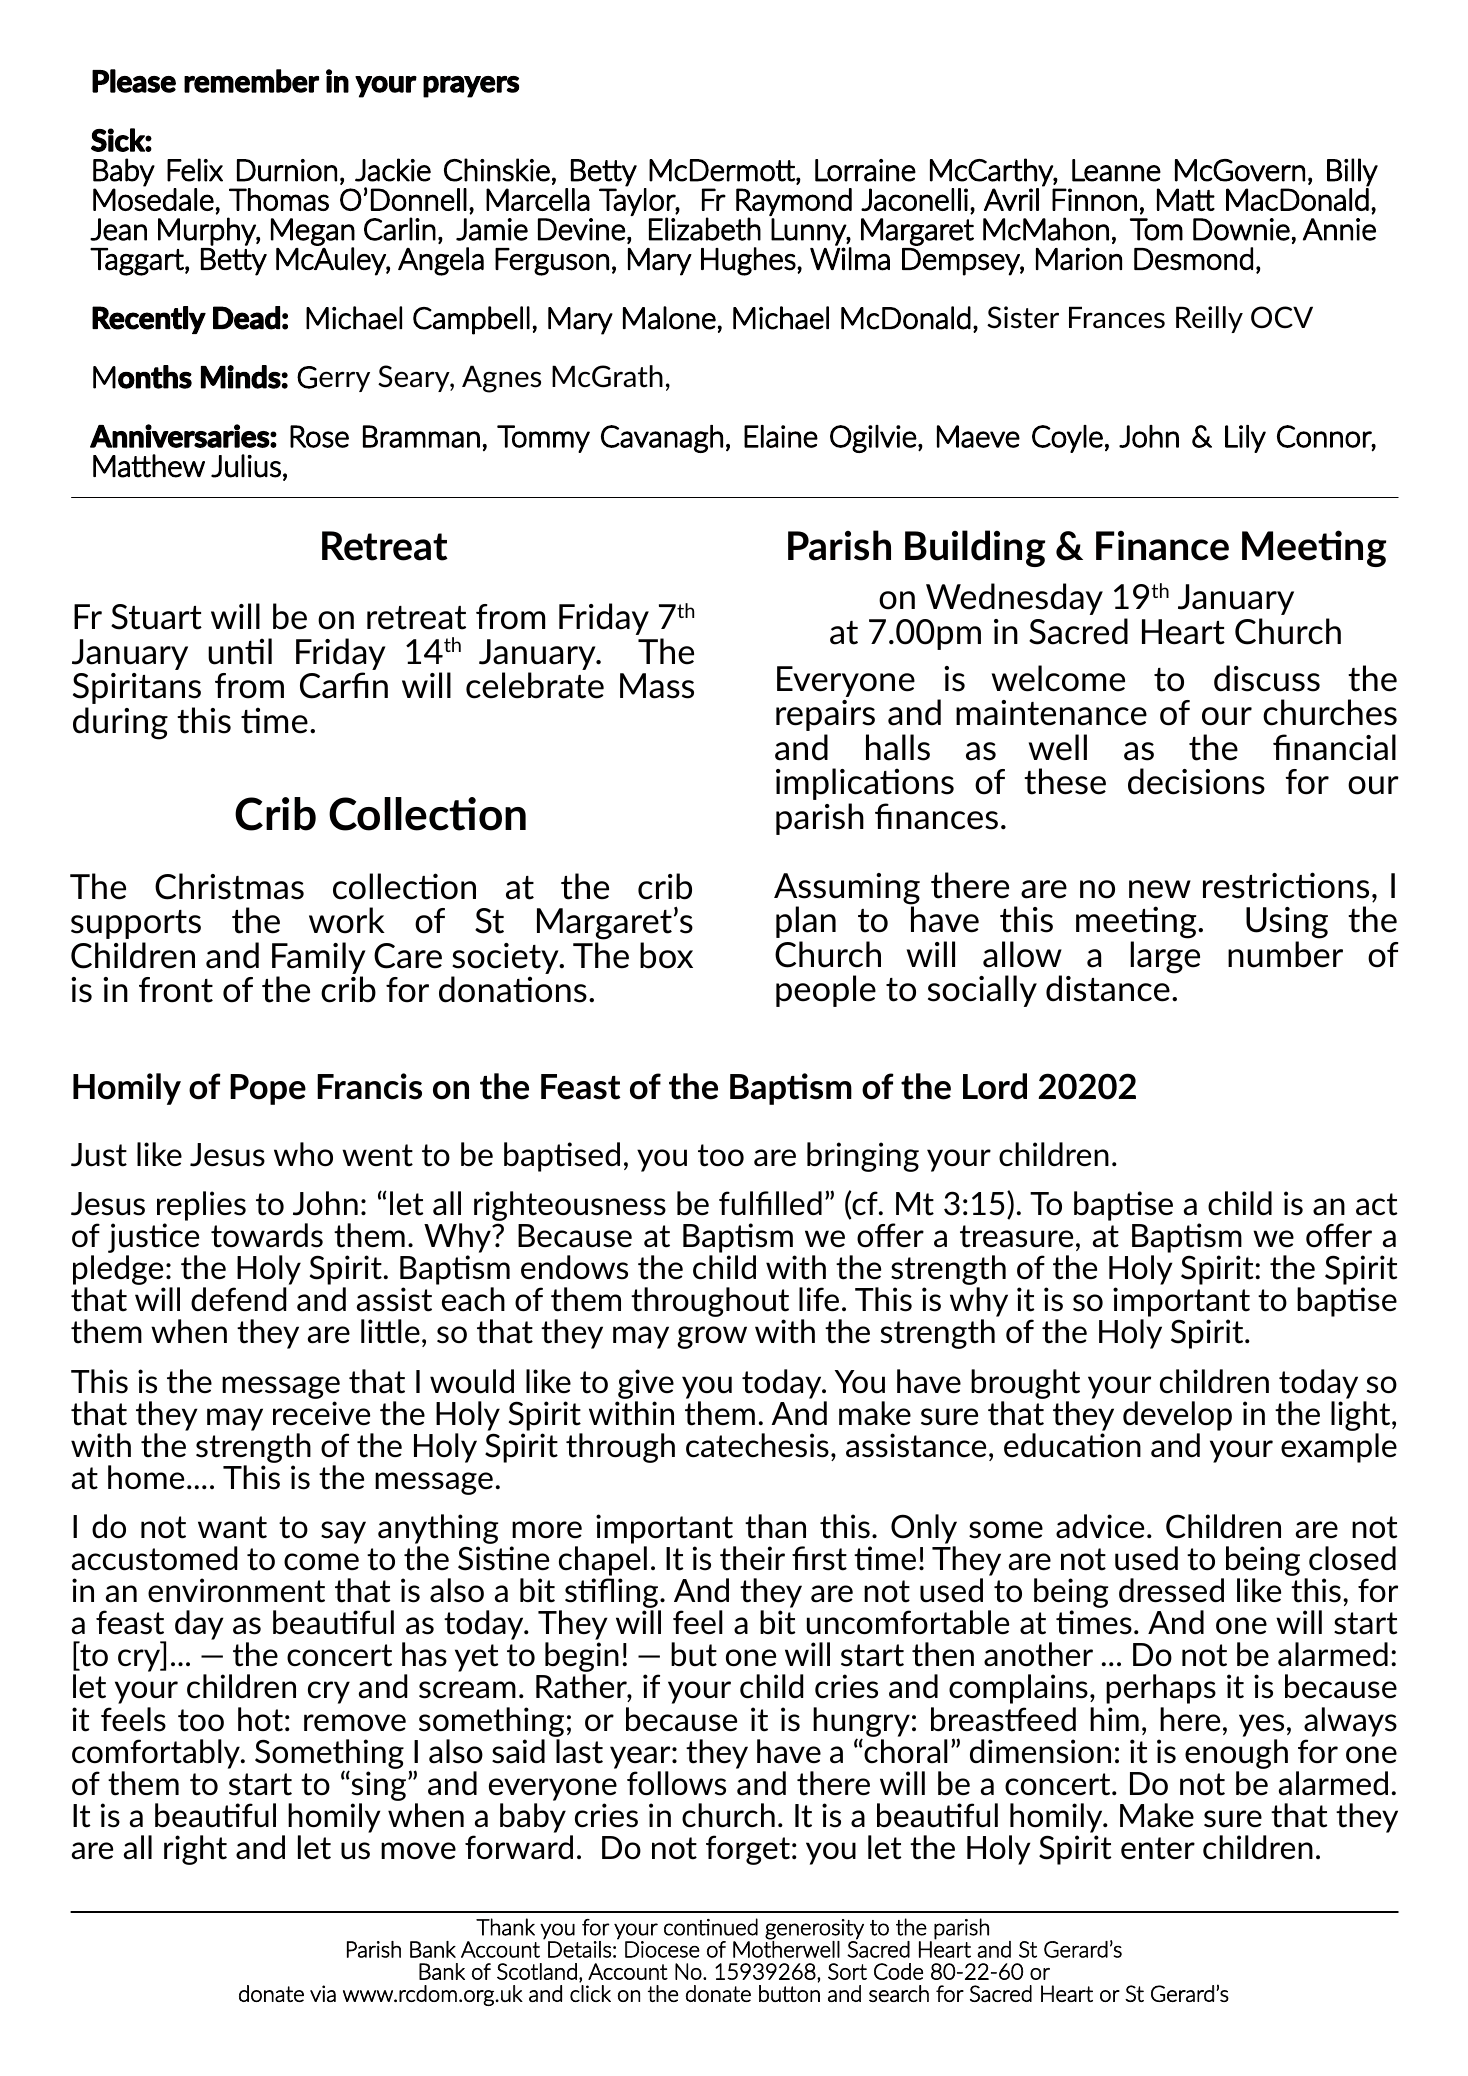 The height and width of the screenshot is (2076, 1468). I want to click on defend, so click(238, 1299).
